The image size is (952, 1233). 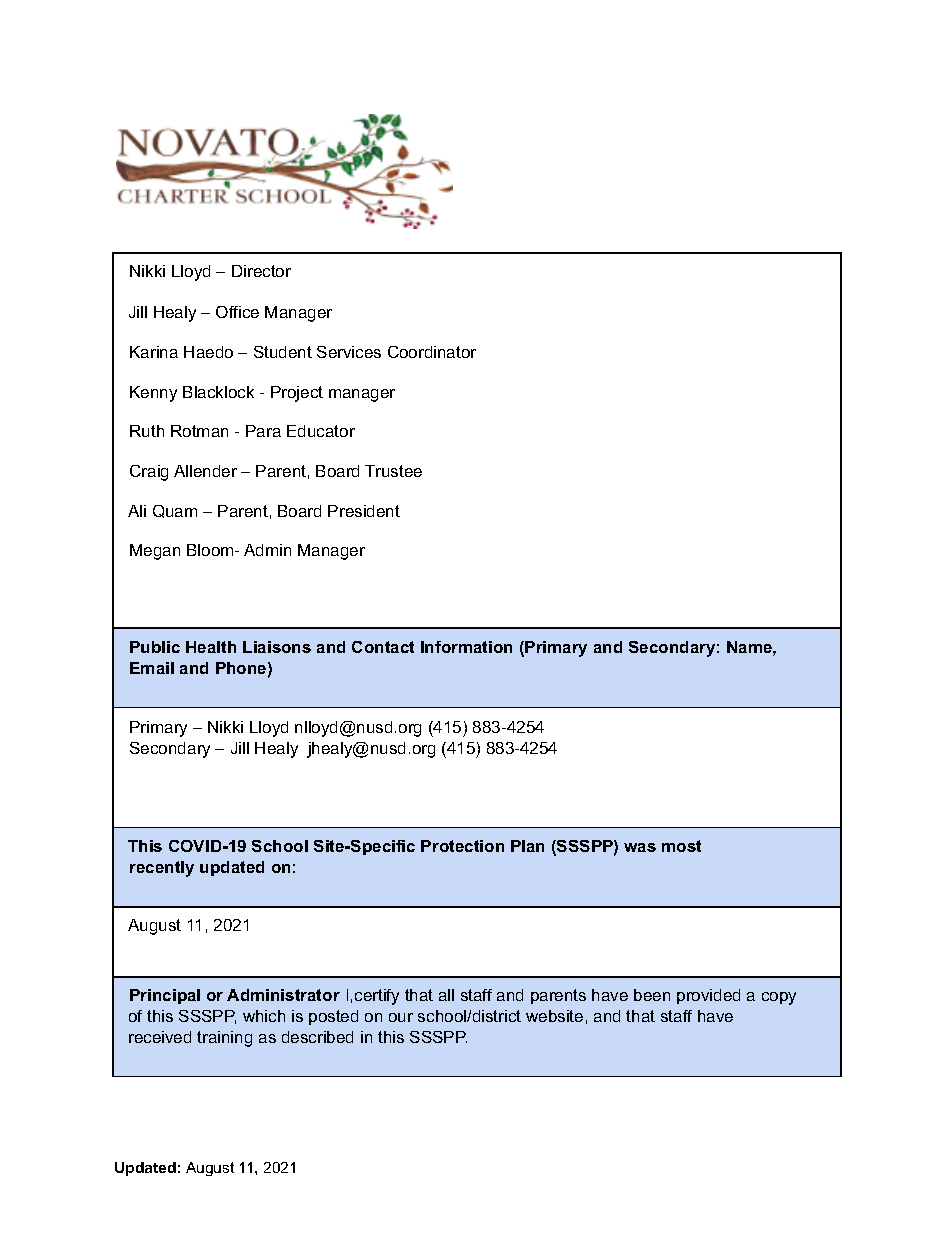 I want to click on Para, so click(x=263, y=431).
